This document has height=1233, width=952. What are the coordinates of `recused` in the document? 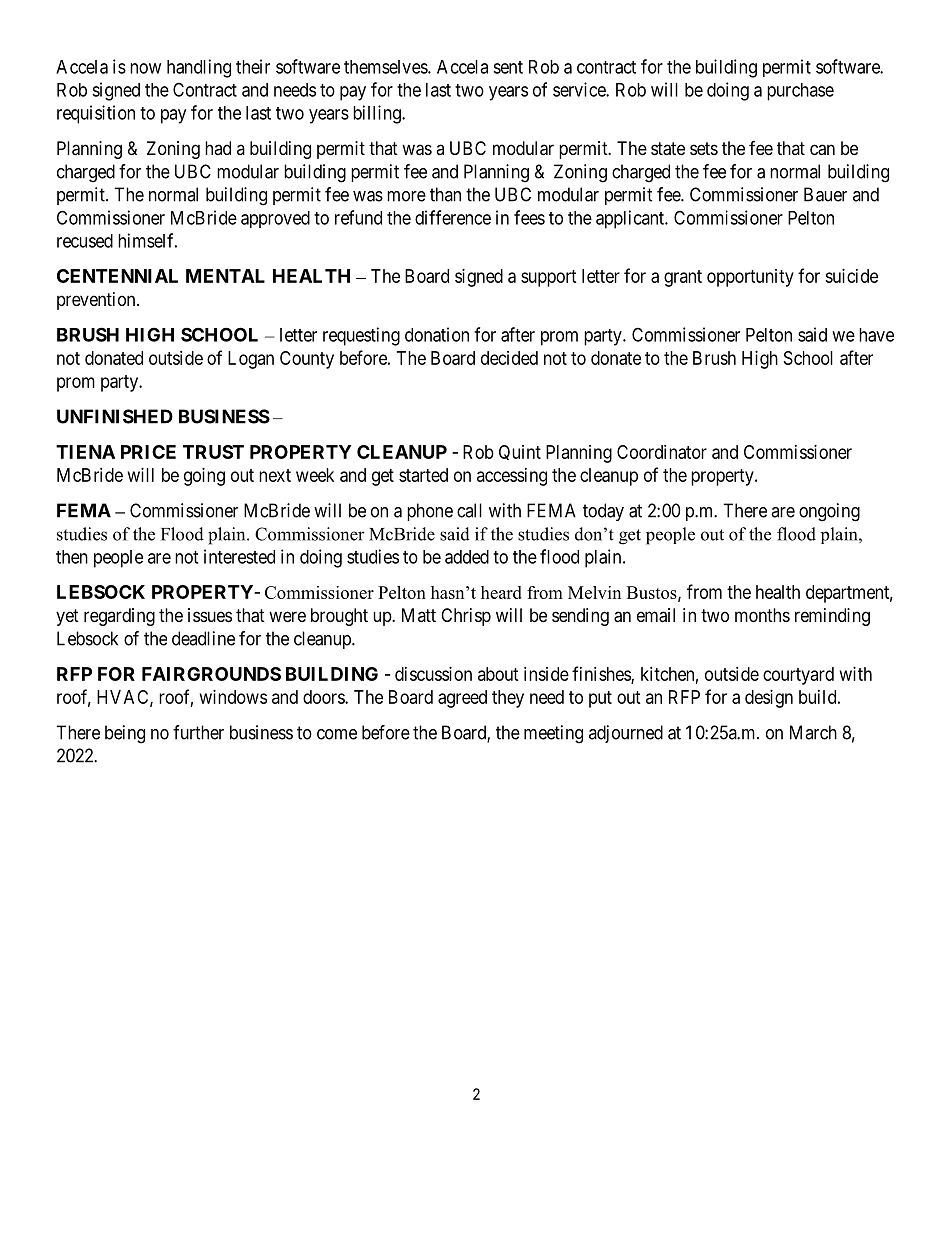 It's located at (85, 241).
